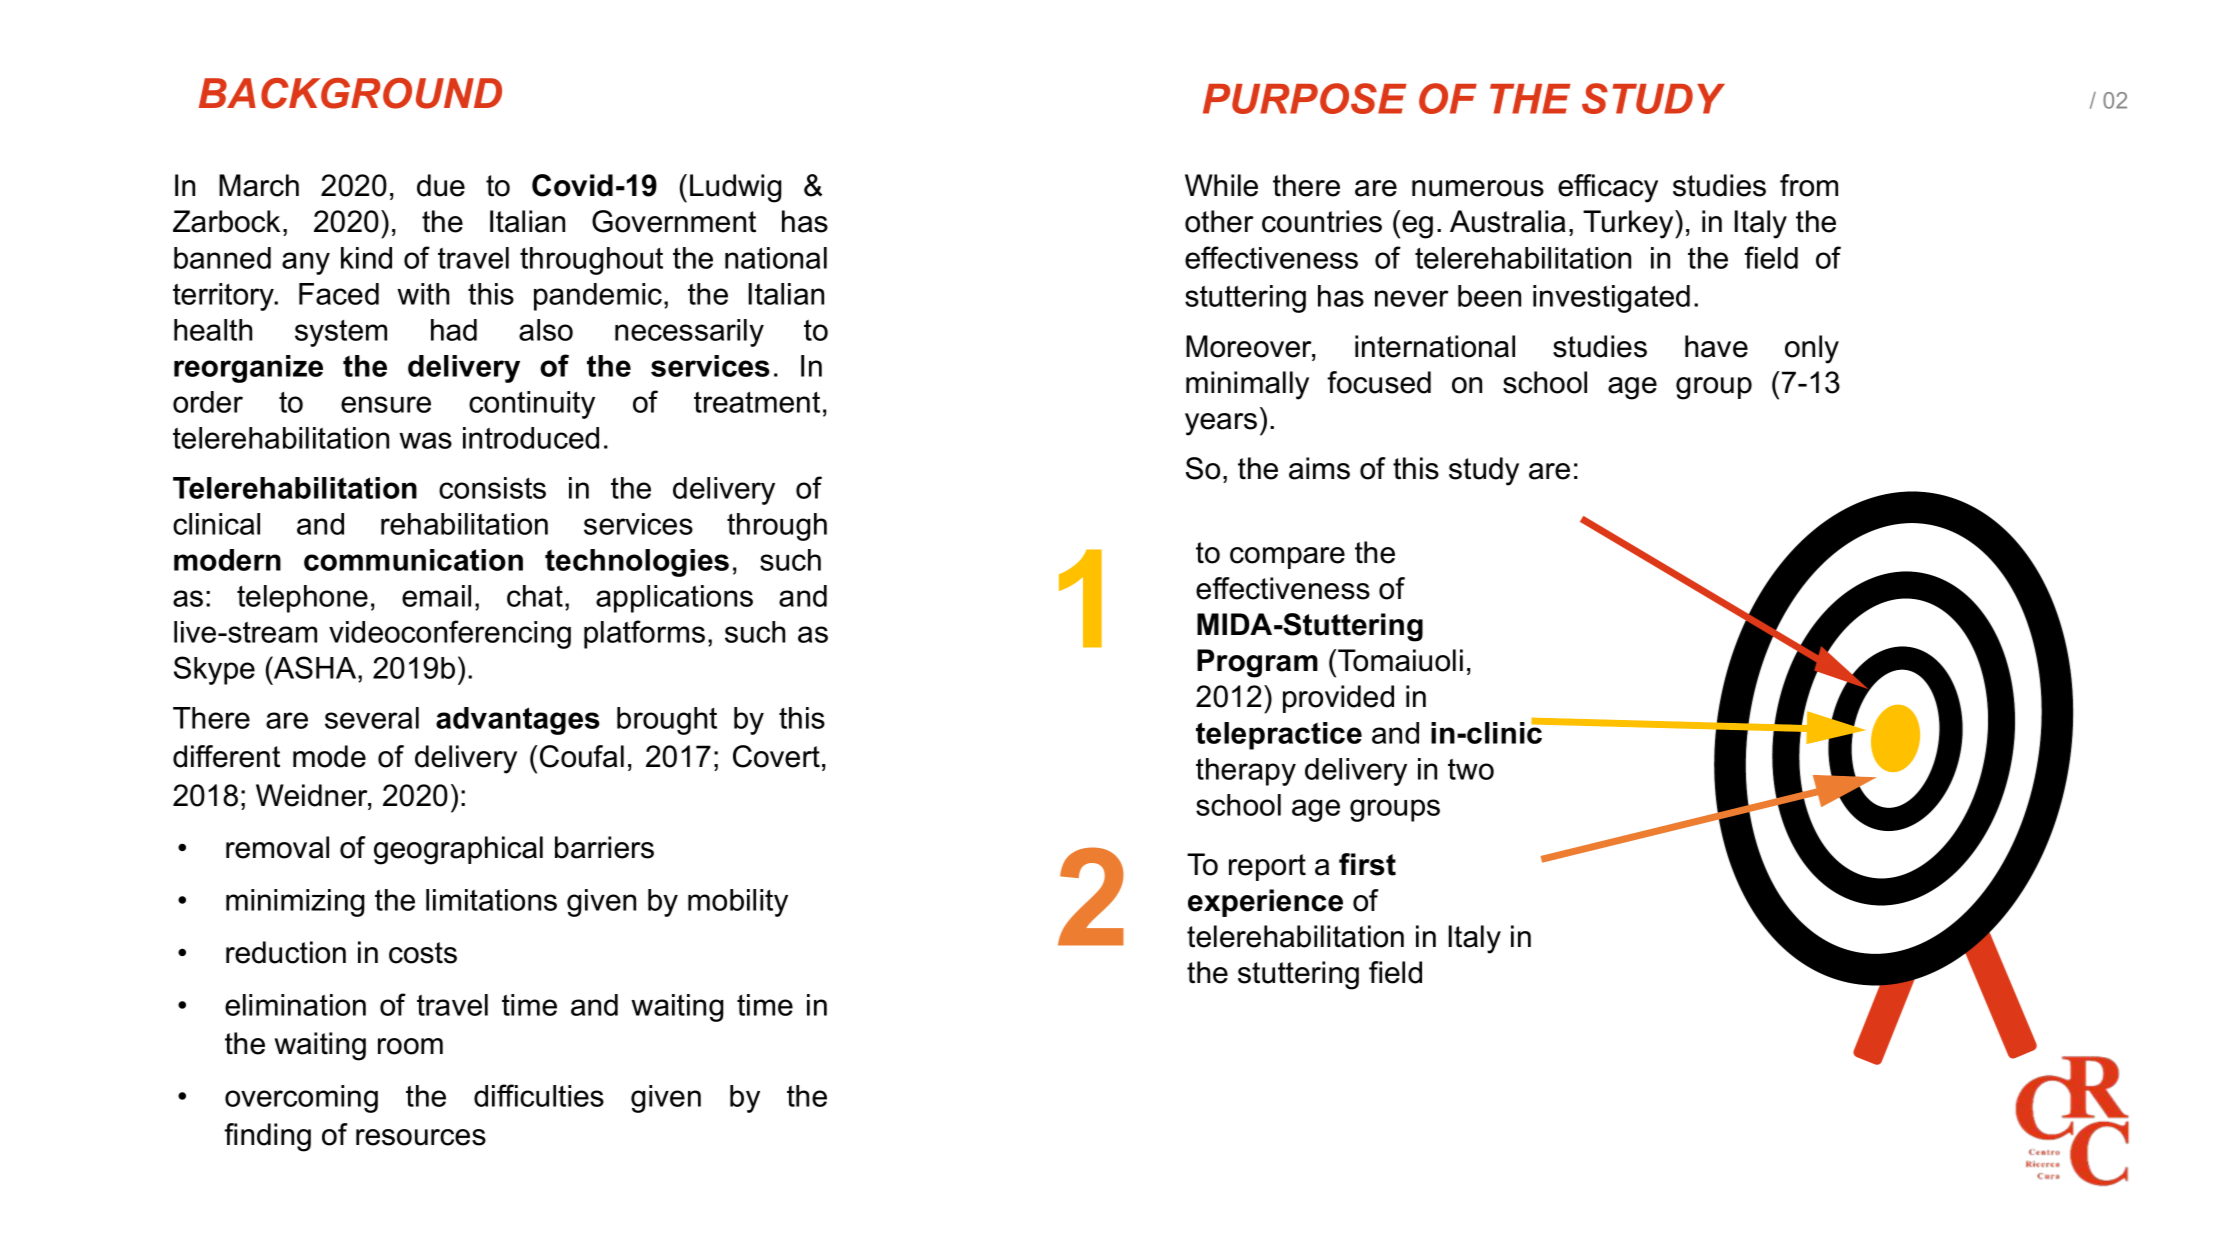 This screenshot has height=1248, width=2219. I want to click on was, so click(425, 440).
